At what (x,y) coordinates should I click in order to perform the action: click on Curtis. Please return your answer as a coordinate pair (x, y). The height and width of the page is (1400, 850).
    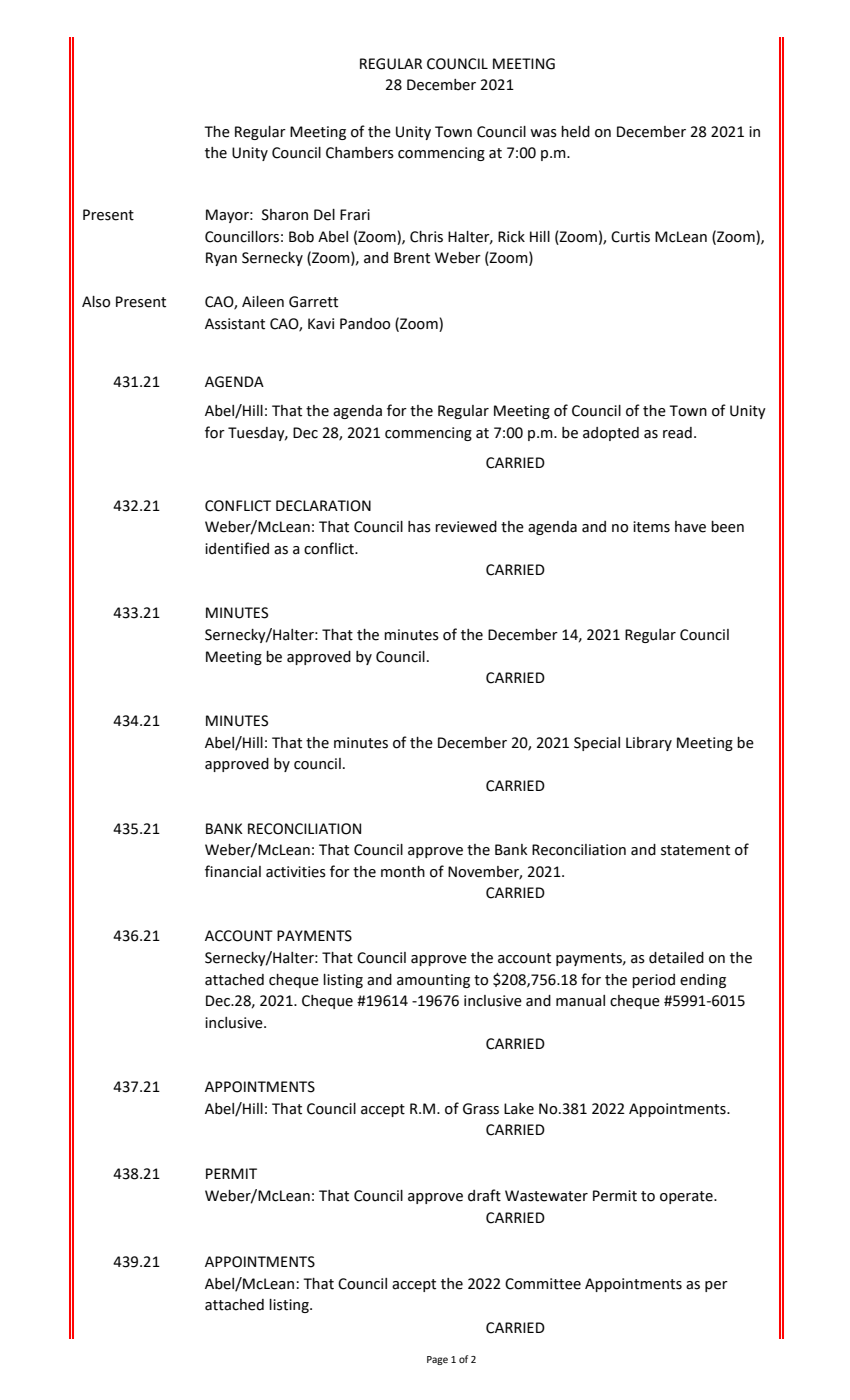
    Looking at the image, I should click on (630, 237).
